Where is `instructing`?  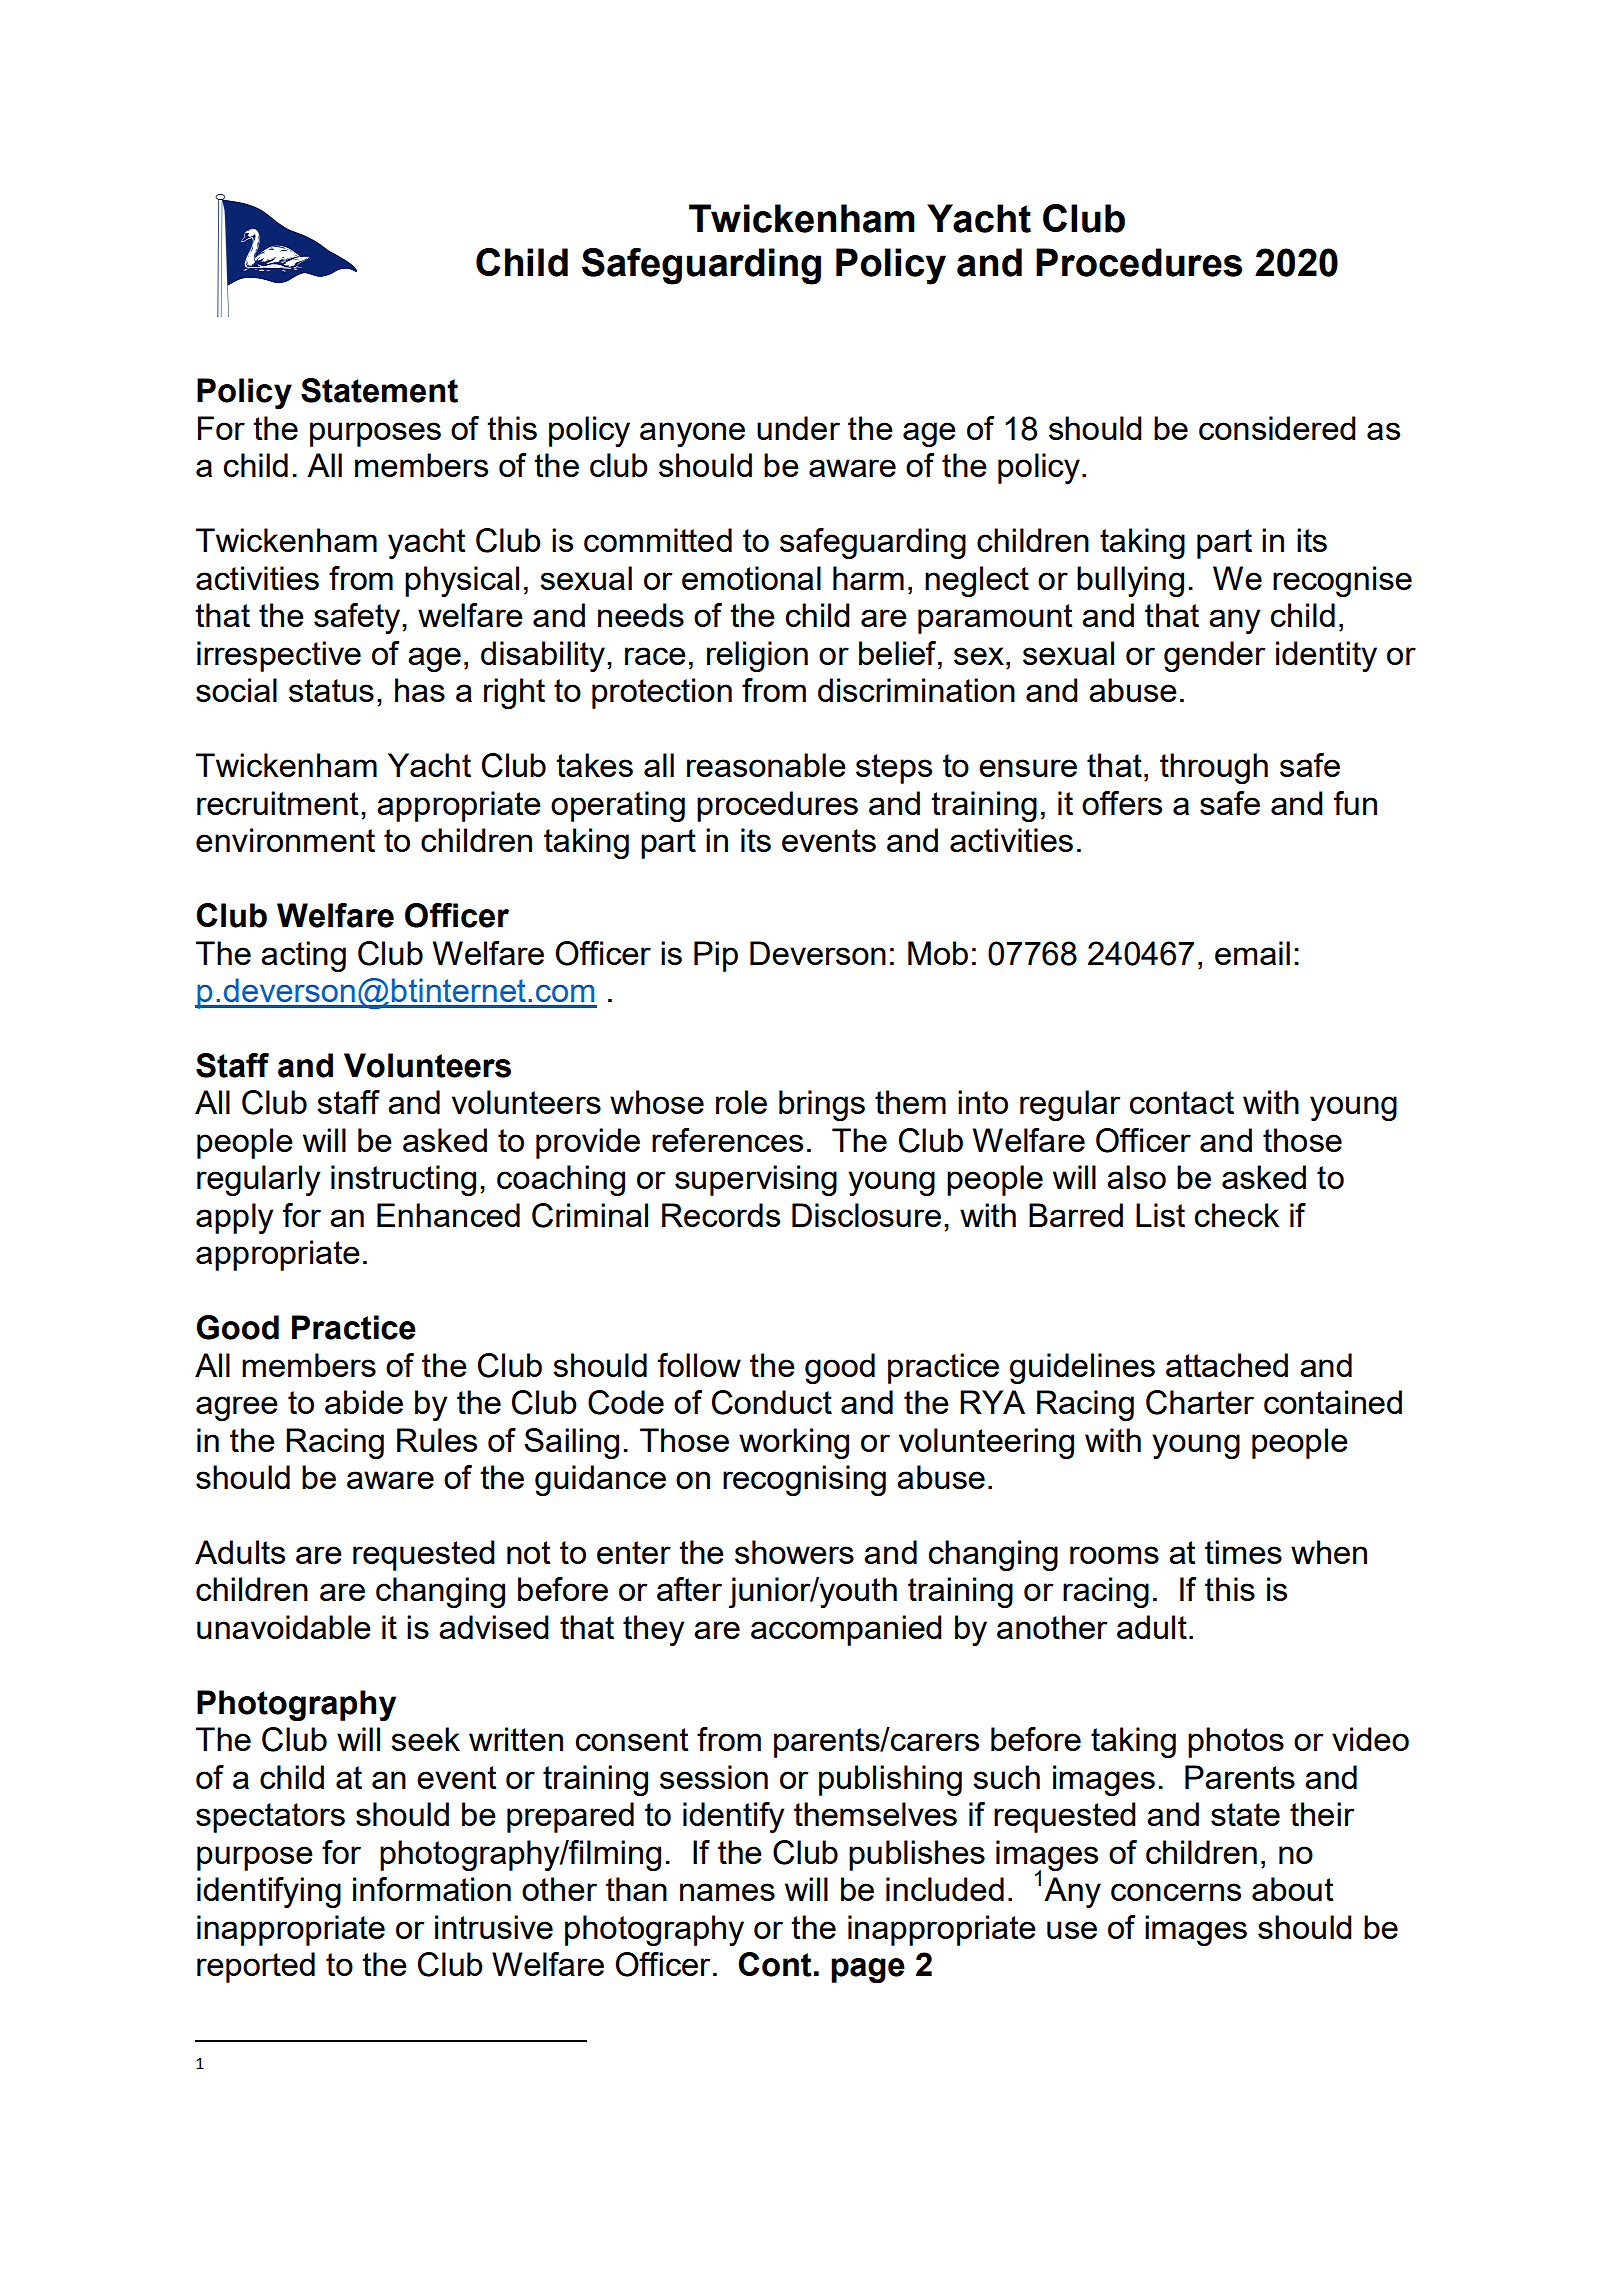
instructing is located at coordinates (403, 1180).
